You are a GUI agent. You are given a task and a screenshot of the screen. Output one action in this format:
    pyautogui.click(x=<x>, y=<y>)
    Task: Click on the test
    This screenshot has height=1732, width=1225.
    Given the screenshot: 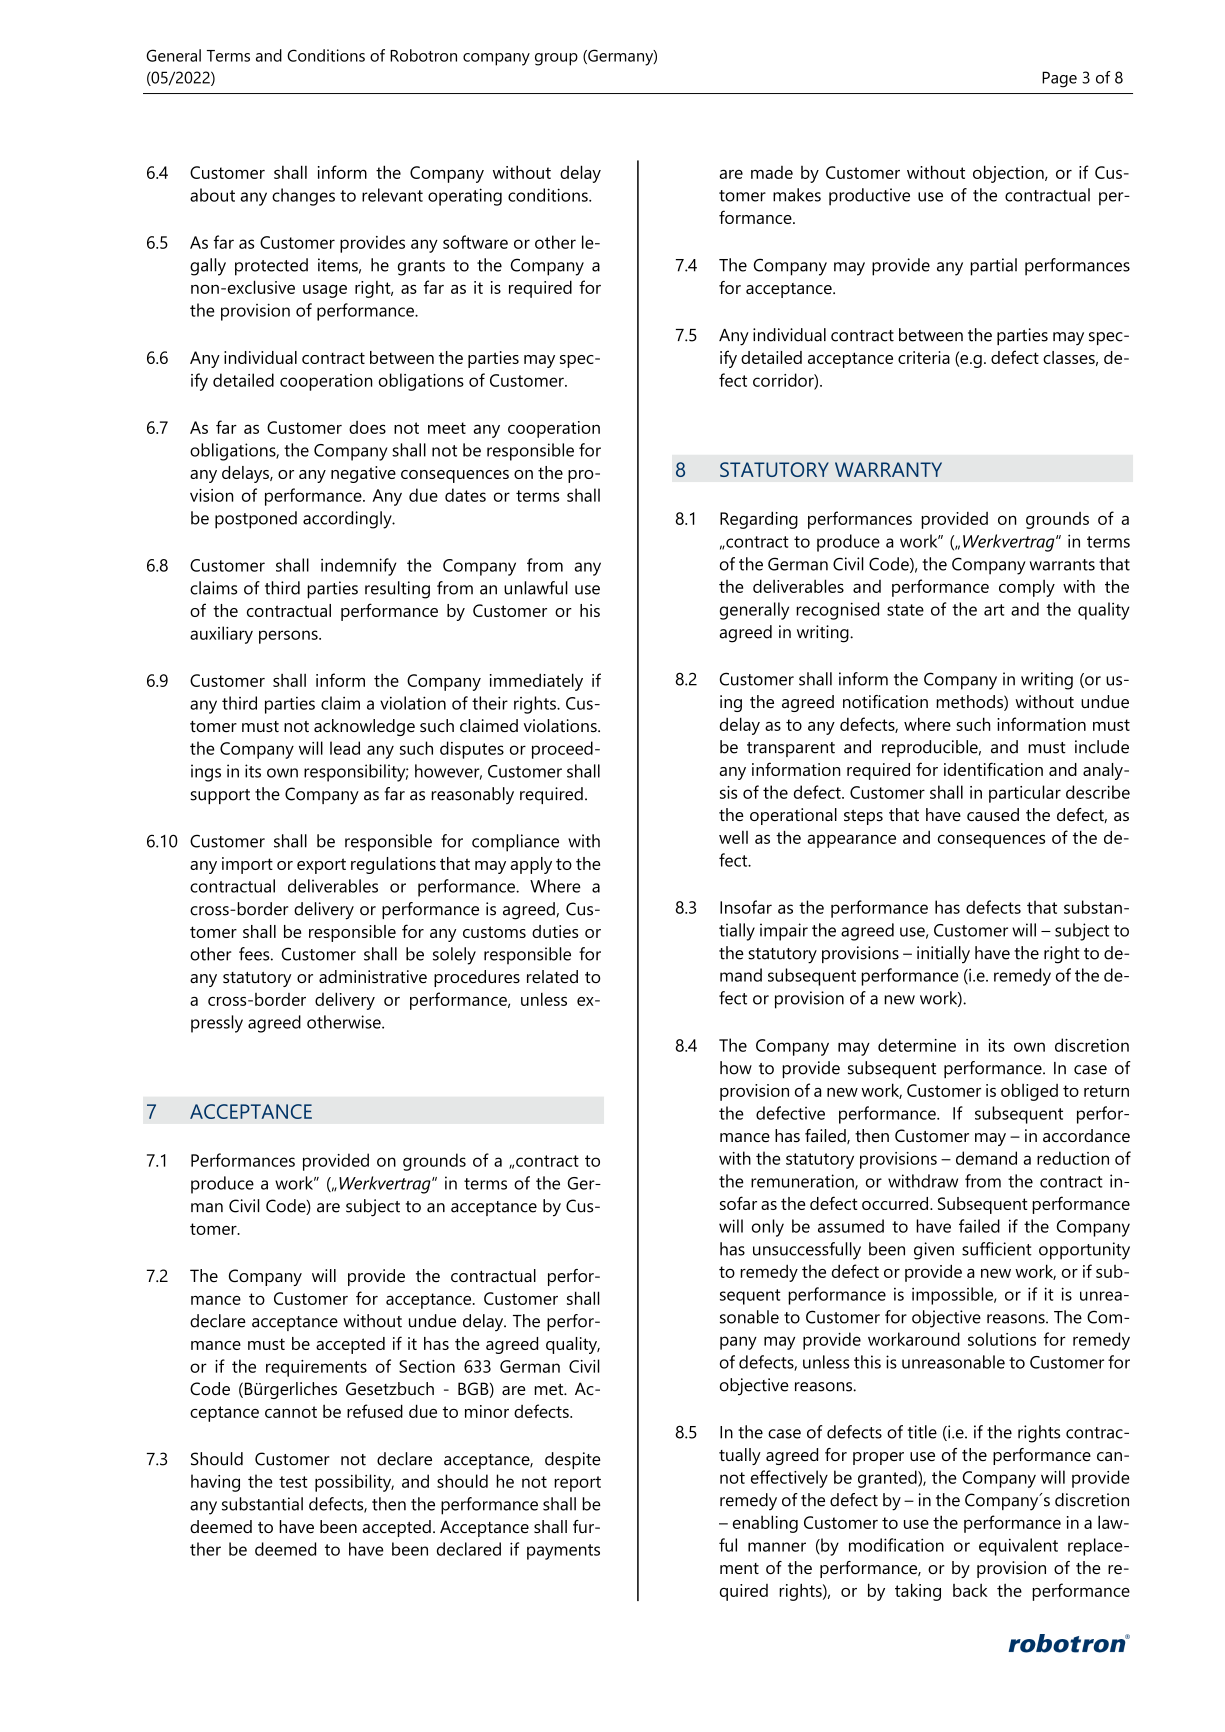 What is the action you would take?
    pyautogui.click(x=293, y=1482)
